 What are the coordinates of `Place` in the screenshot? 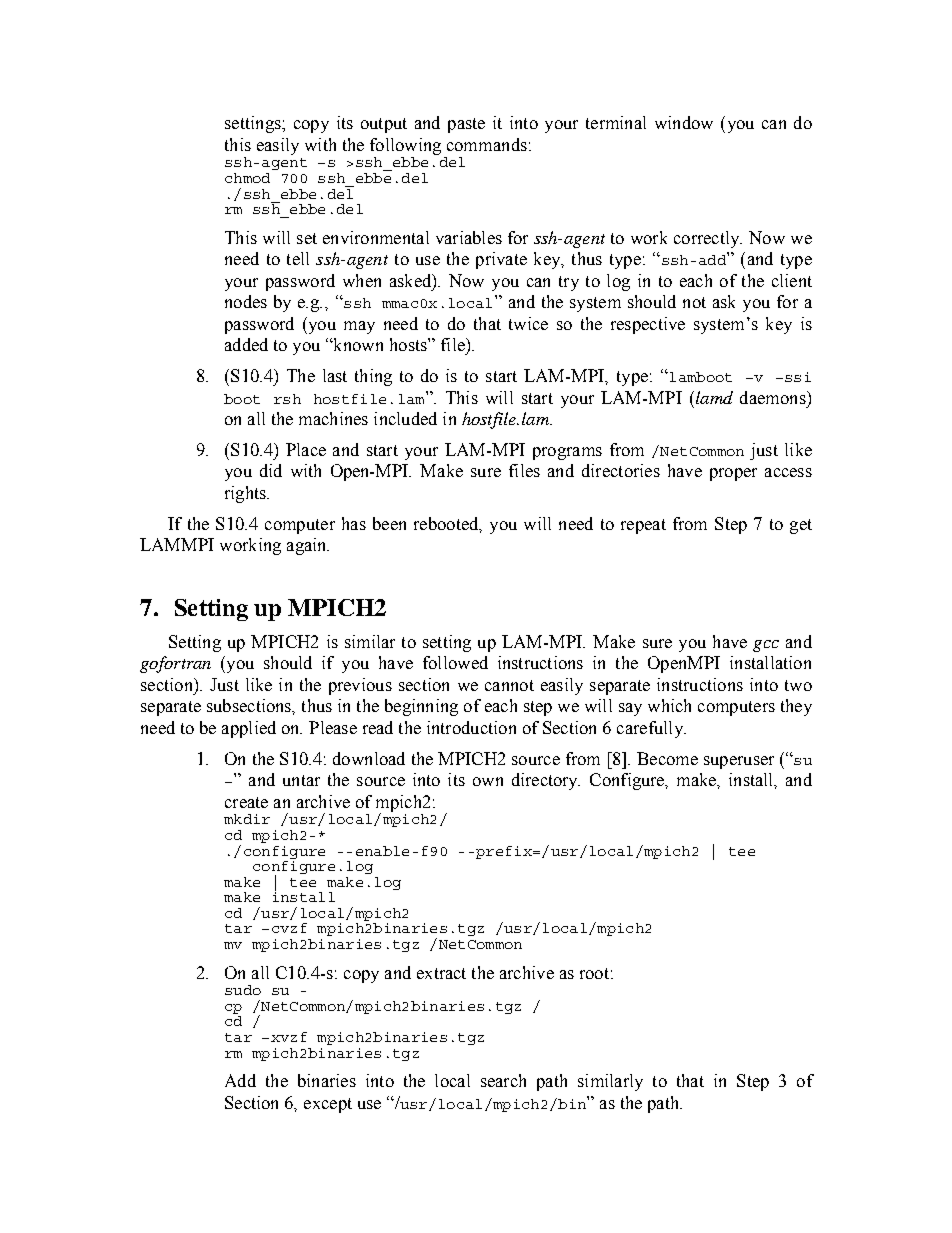 It's located at (306, 449).
